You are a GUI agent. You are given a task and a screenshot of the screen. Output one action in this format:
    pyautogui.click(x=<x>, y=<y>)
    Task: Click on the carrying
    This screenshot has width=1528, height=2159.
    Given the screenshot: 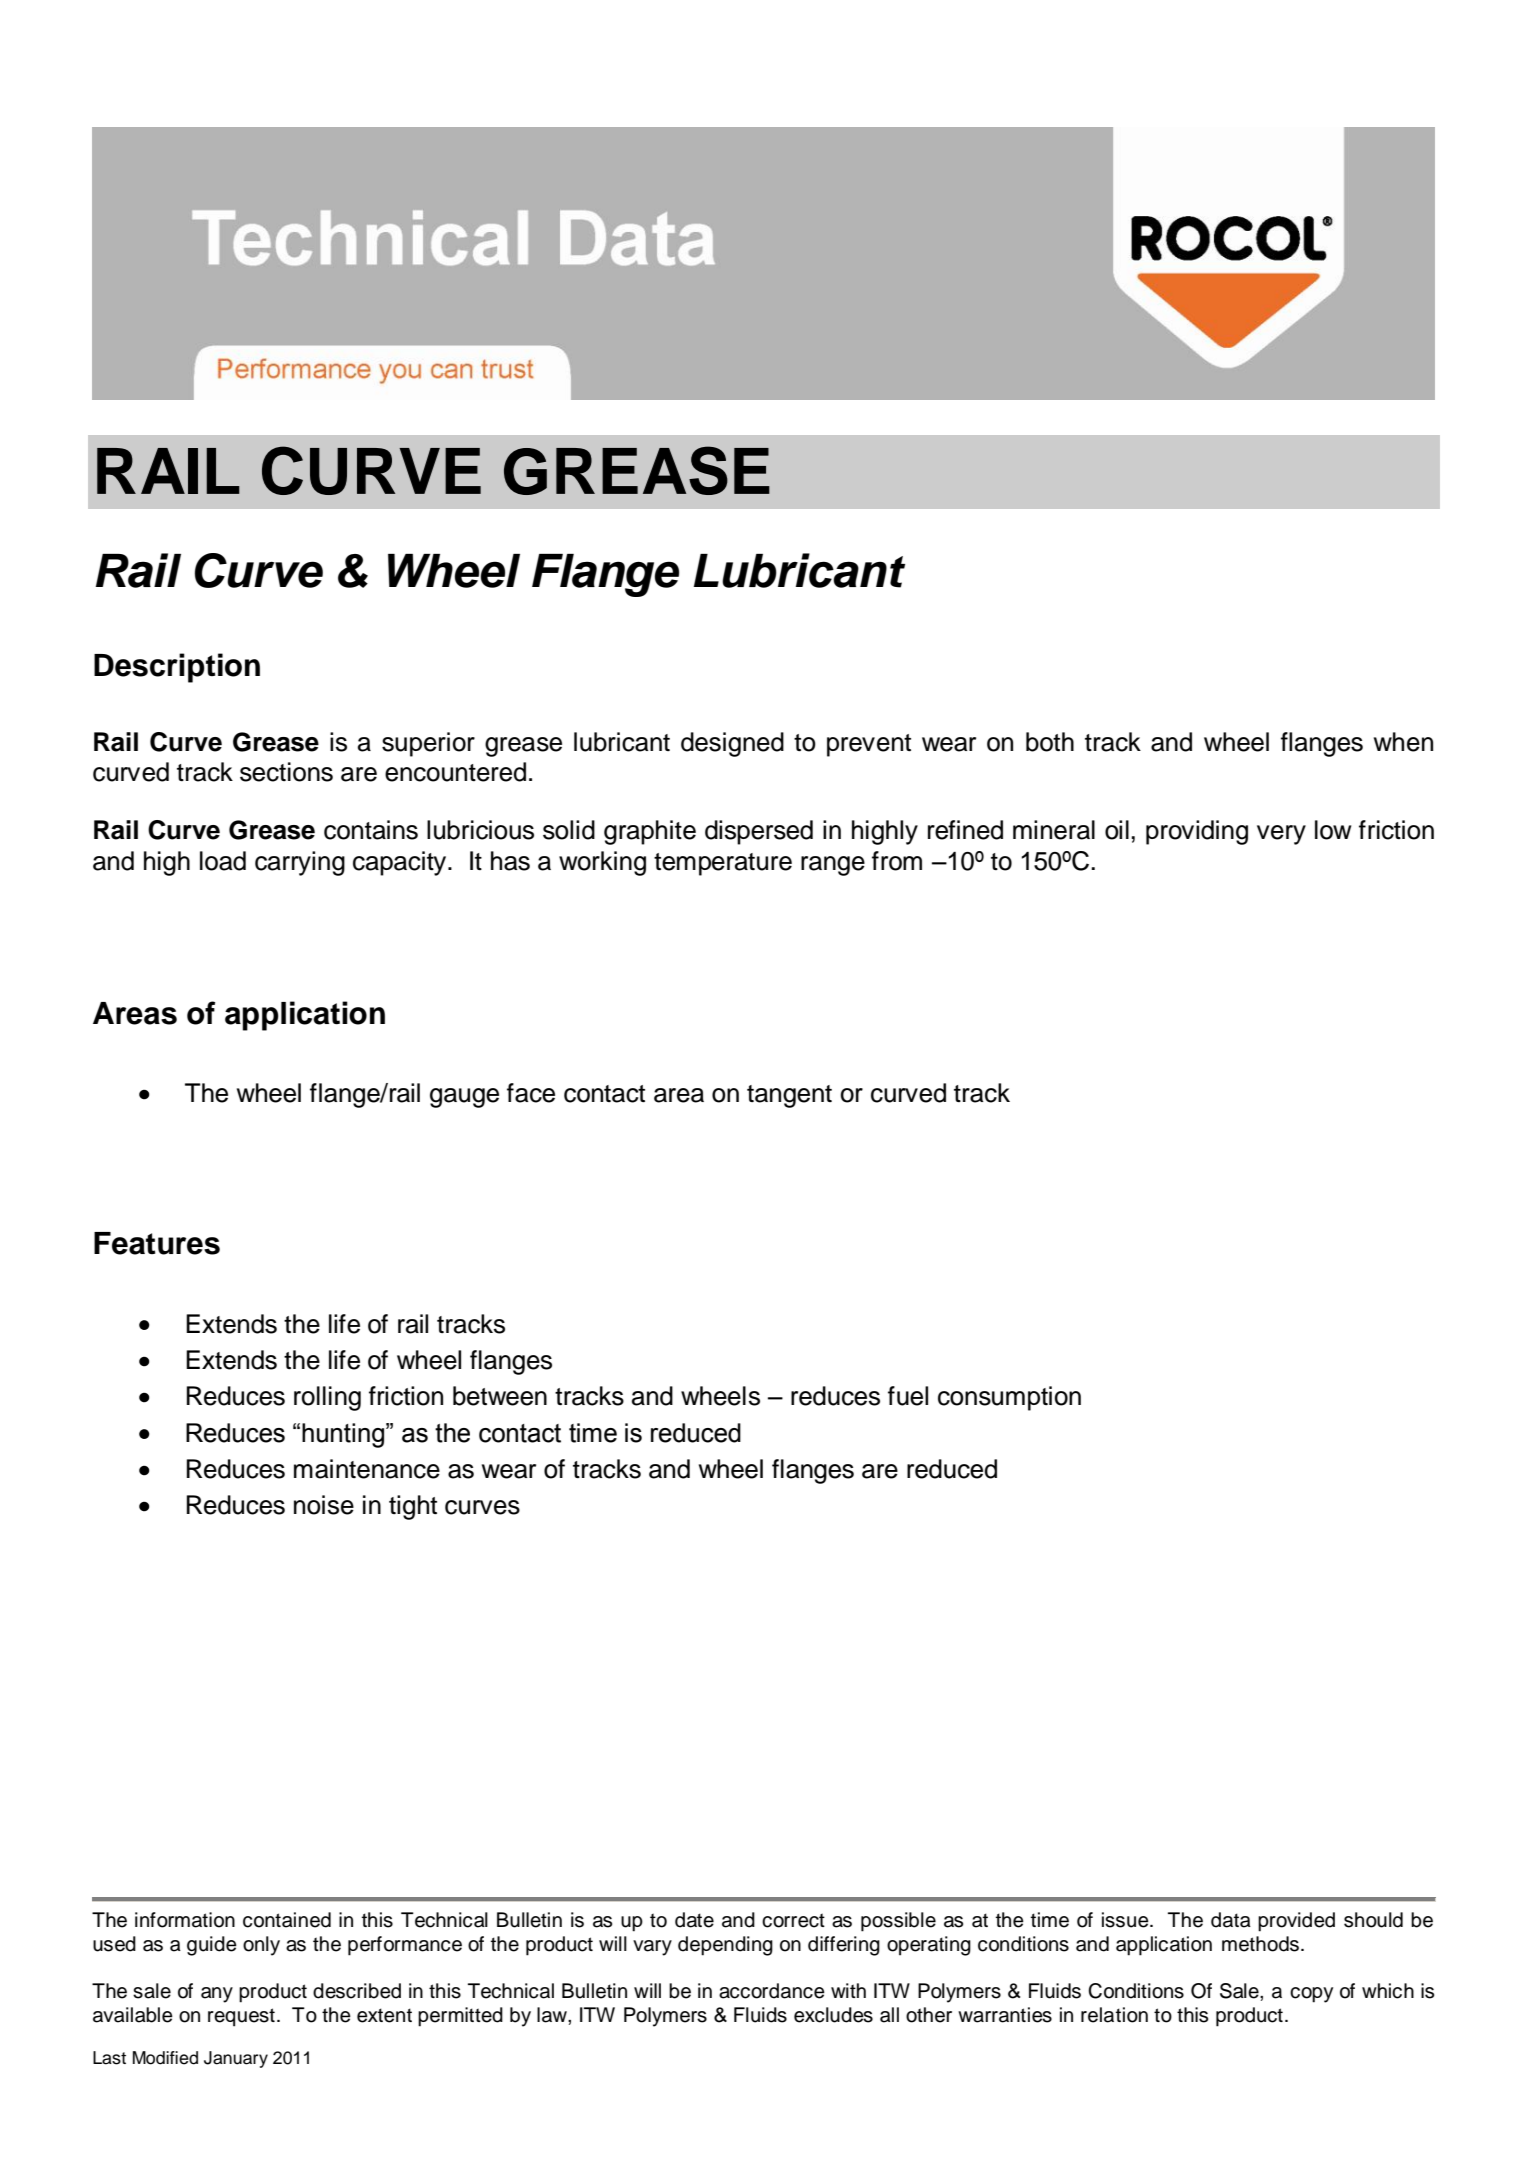 What is the action you would take?
    pyautogui.click(x=300, y=863)
